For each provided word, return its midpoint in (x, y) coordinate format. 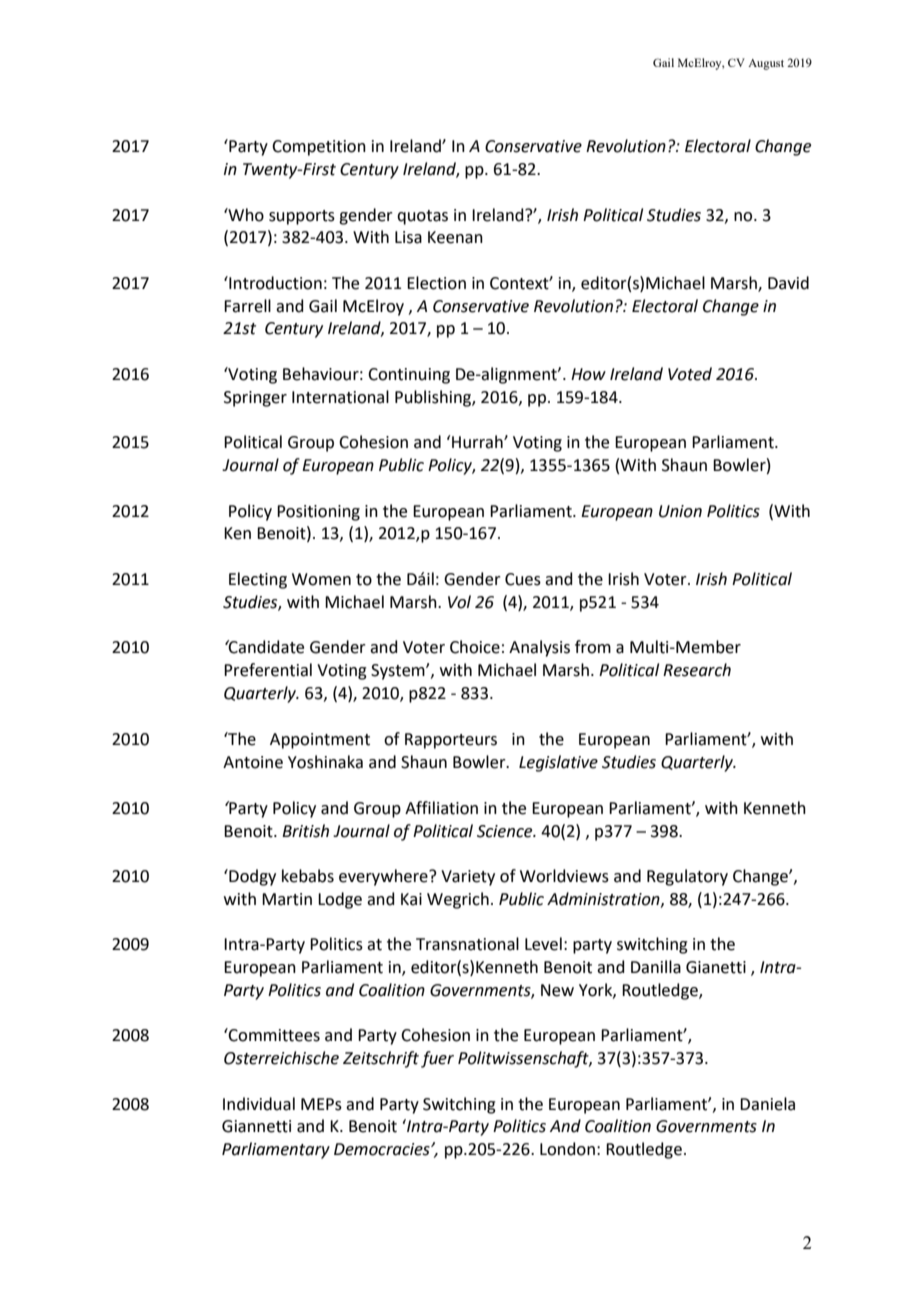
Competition (319, 148)
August (766, 64)
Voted (690, 374)
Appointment (320, 741)
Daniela (767, 1104)
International (340, 397)
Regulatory (687, 877)
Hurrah (477, 442)
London (567, 1149)
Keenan (455, 237)
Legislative (558, 763)
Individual (259, 1104)
